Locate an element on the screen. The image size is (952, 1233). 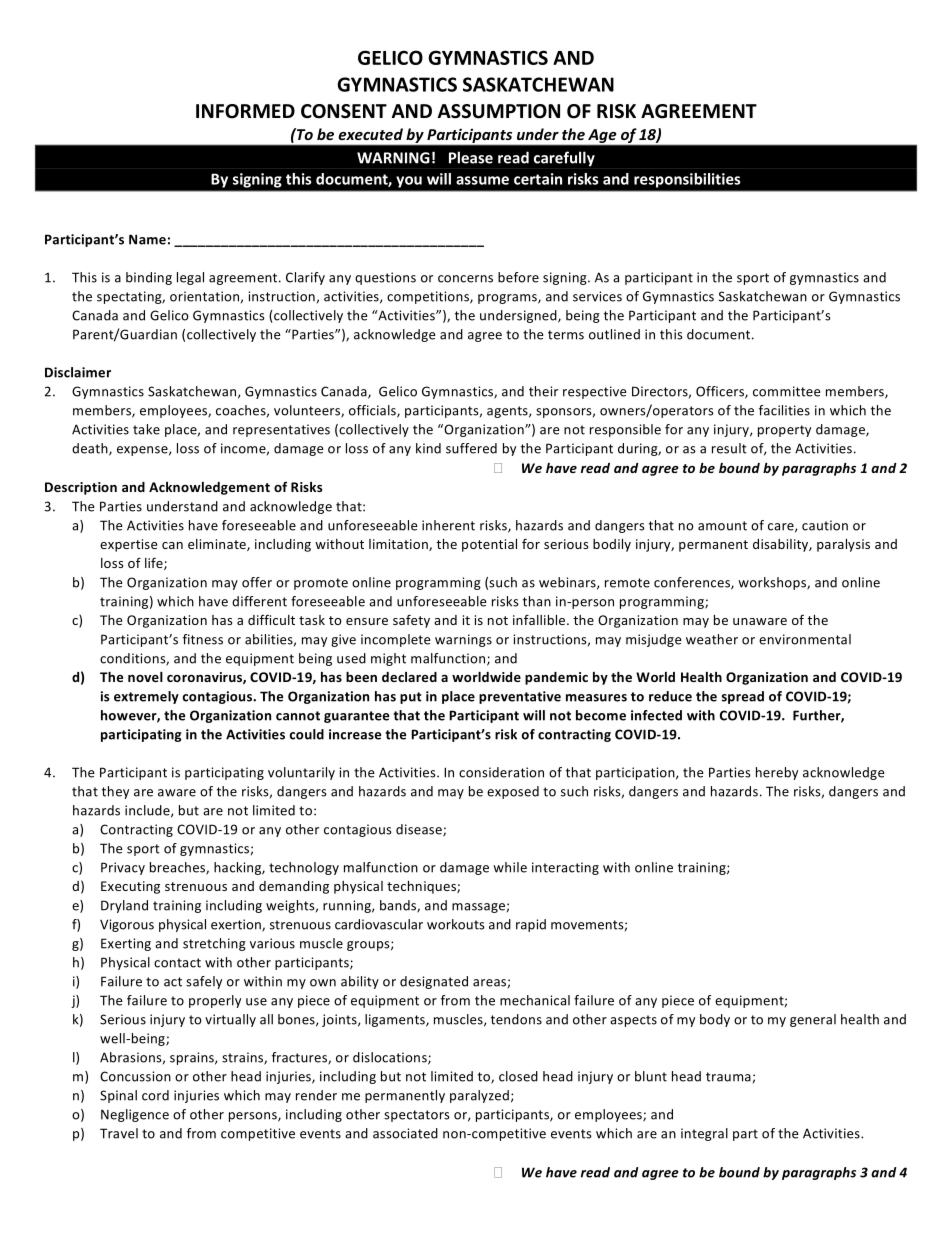
take is located at coordinates (146, 429).
